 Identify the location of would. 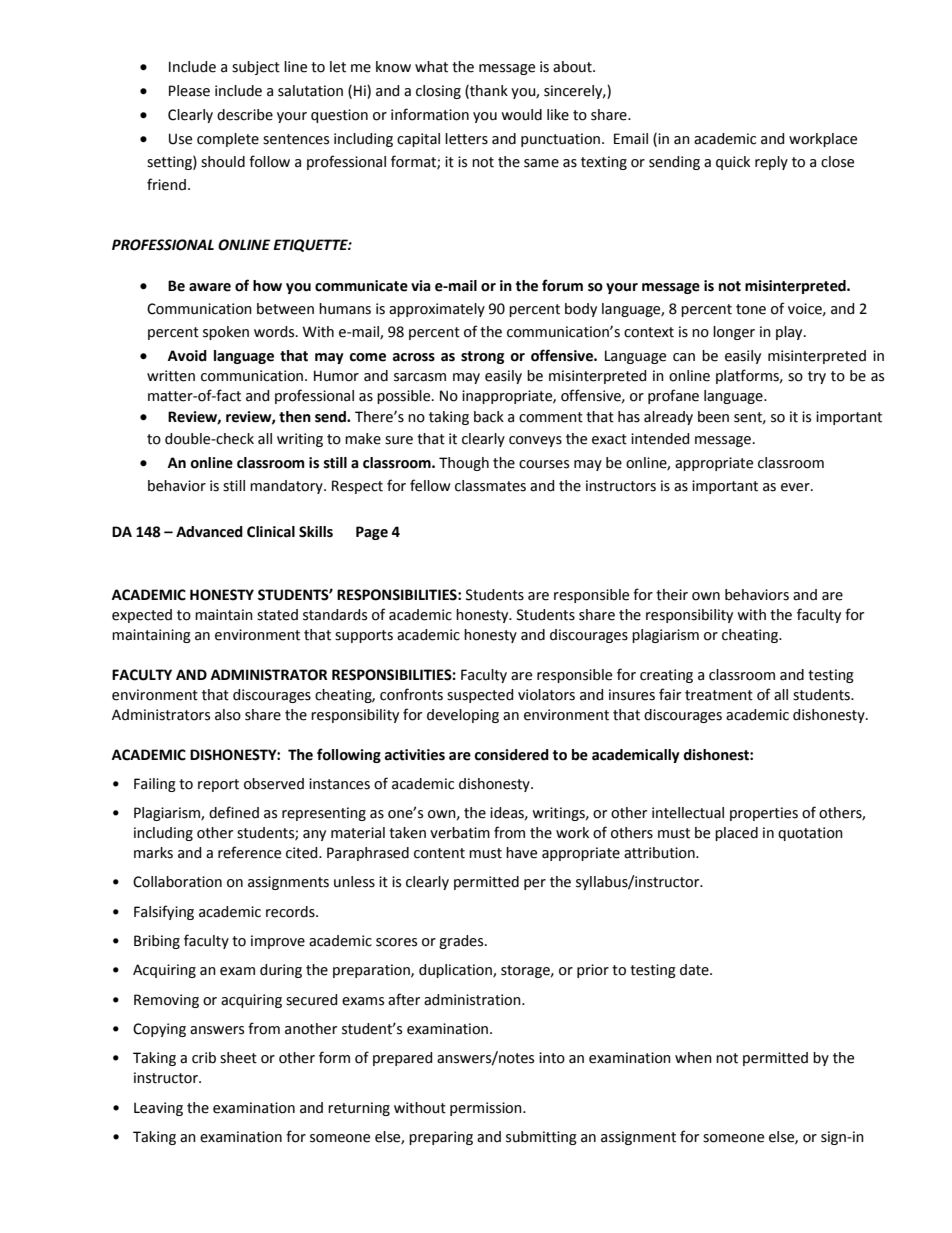
(521, 115).
